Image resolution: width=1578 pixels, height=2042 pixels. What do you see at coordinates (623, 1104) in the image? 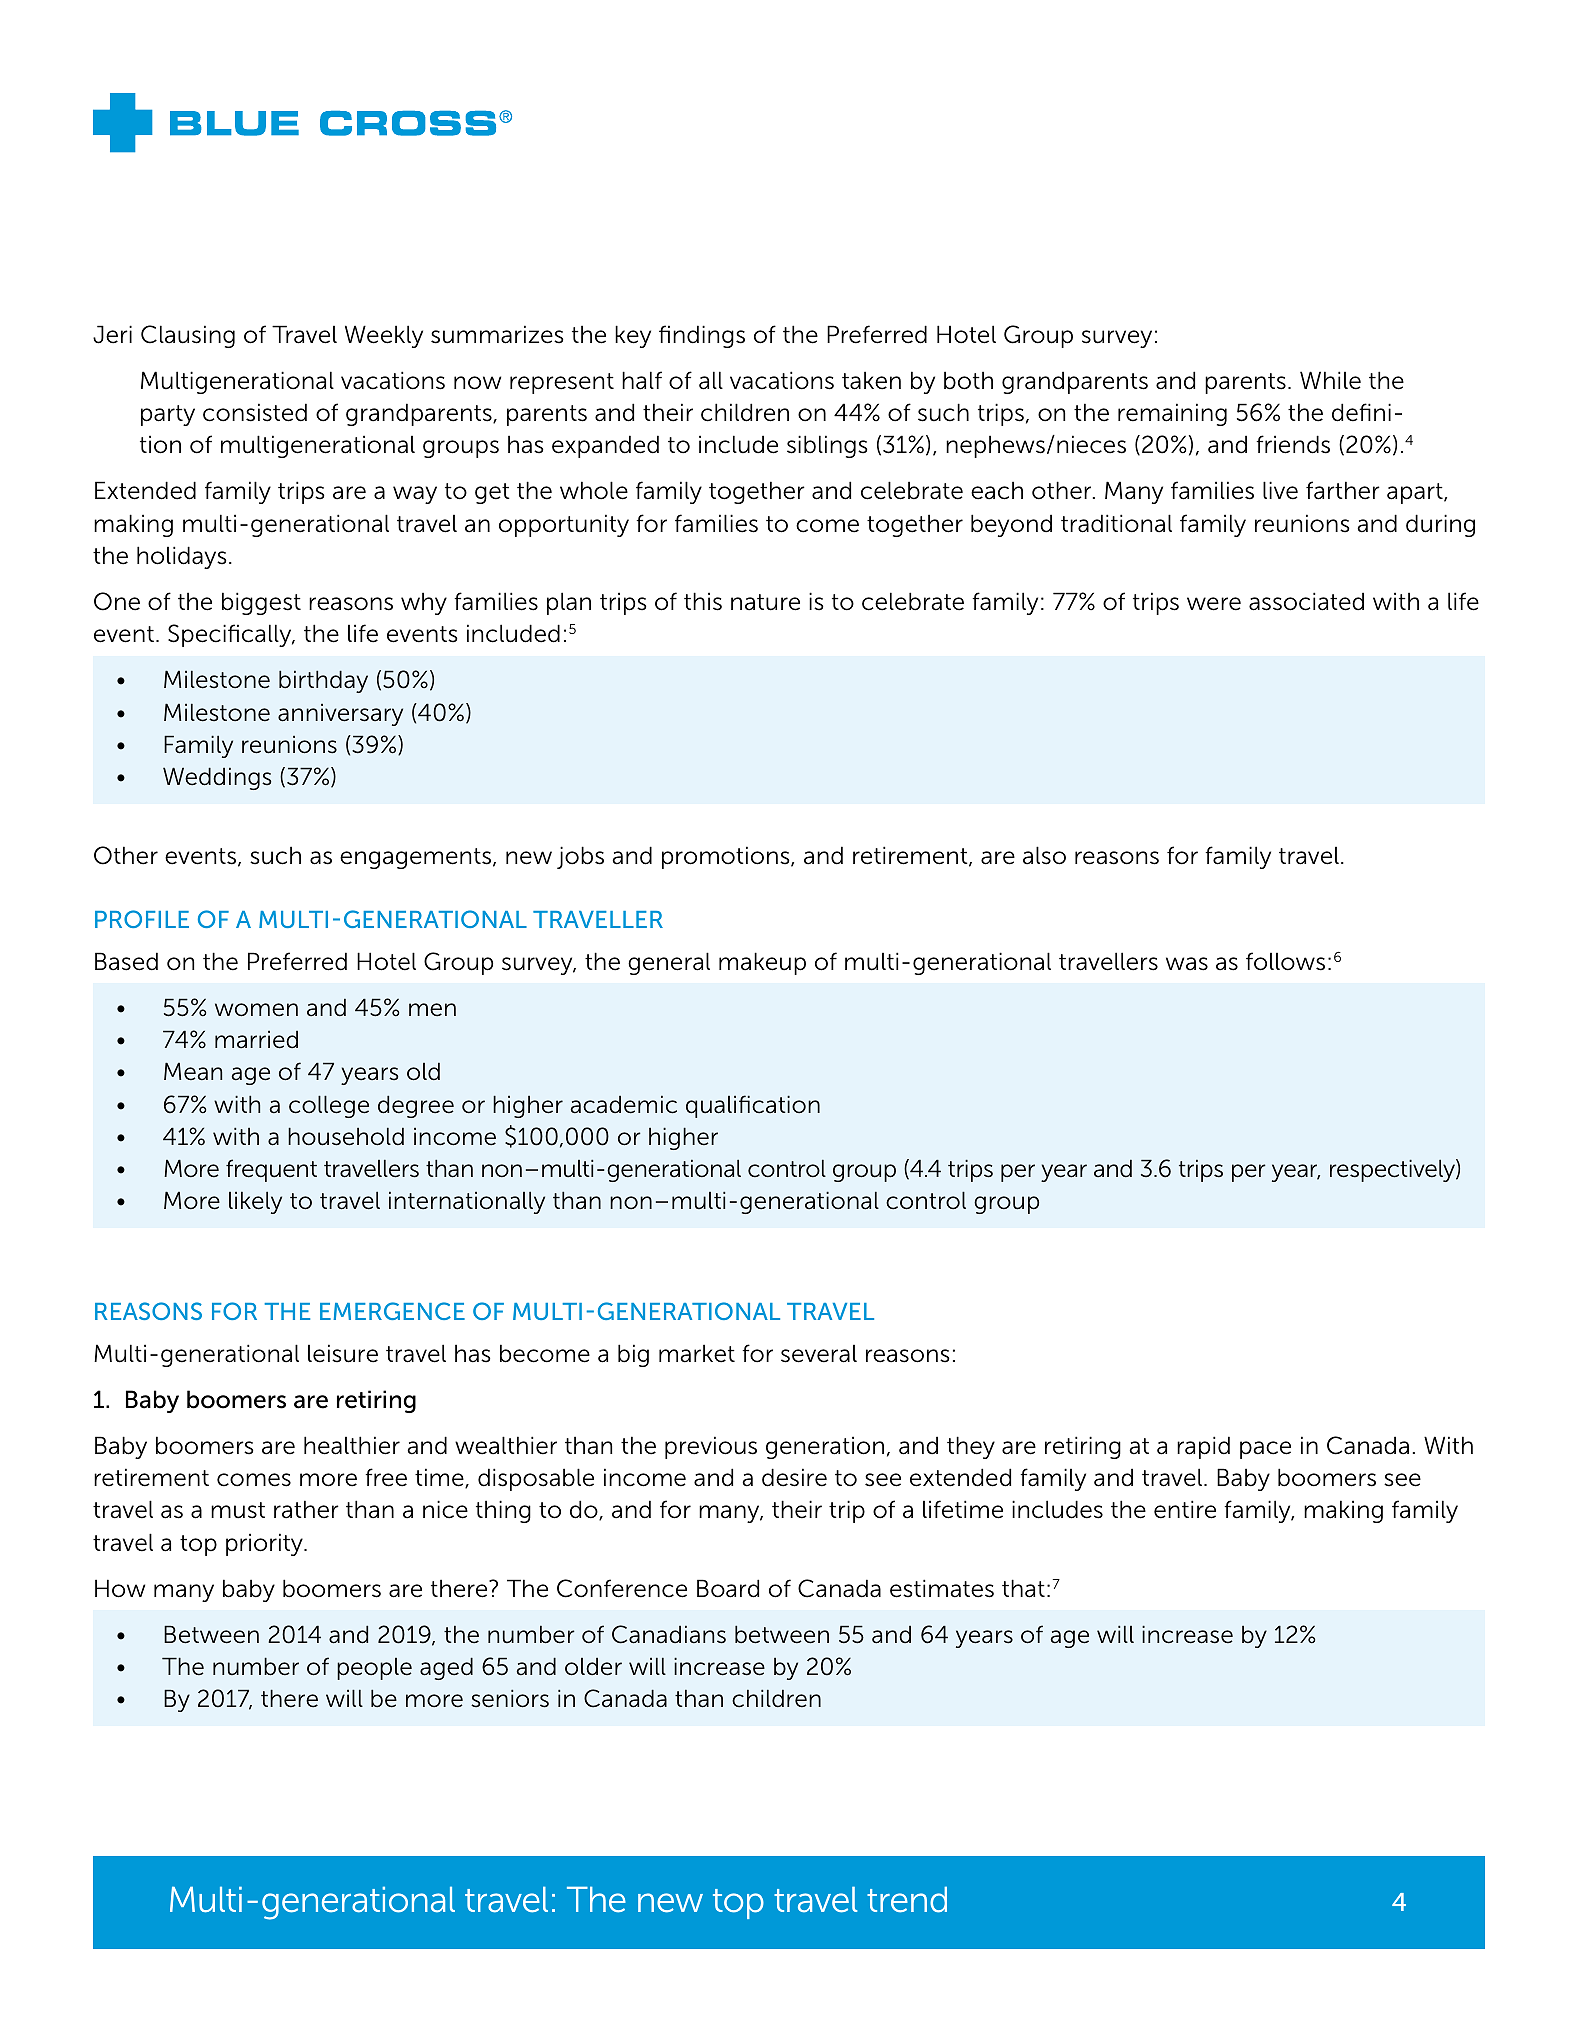
I see `academic` at bounding box center [623, 1104].
